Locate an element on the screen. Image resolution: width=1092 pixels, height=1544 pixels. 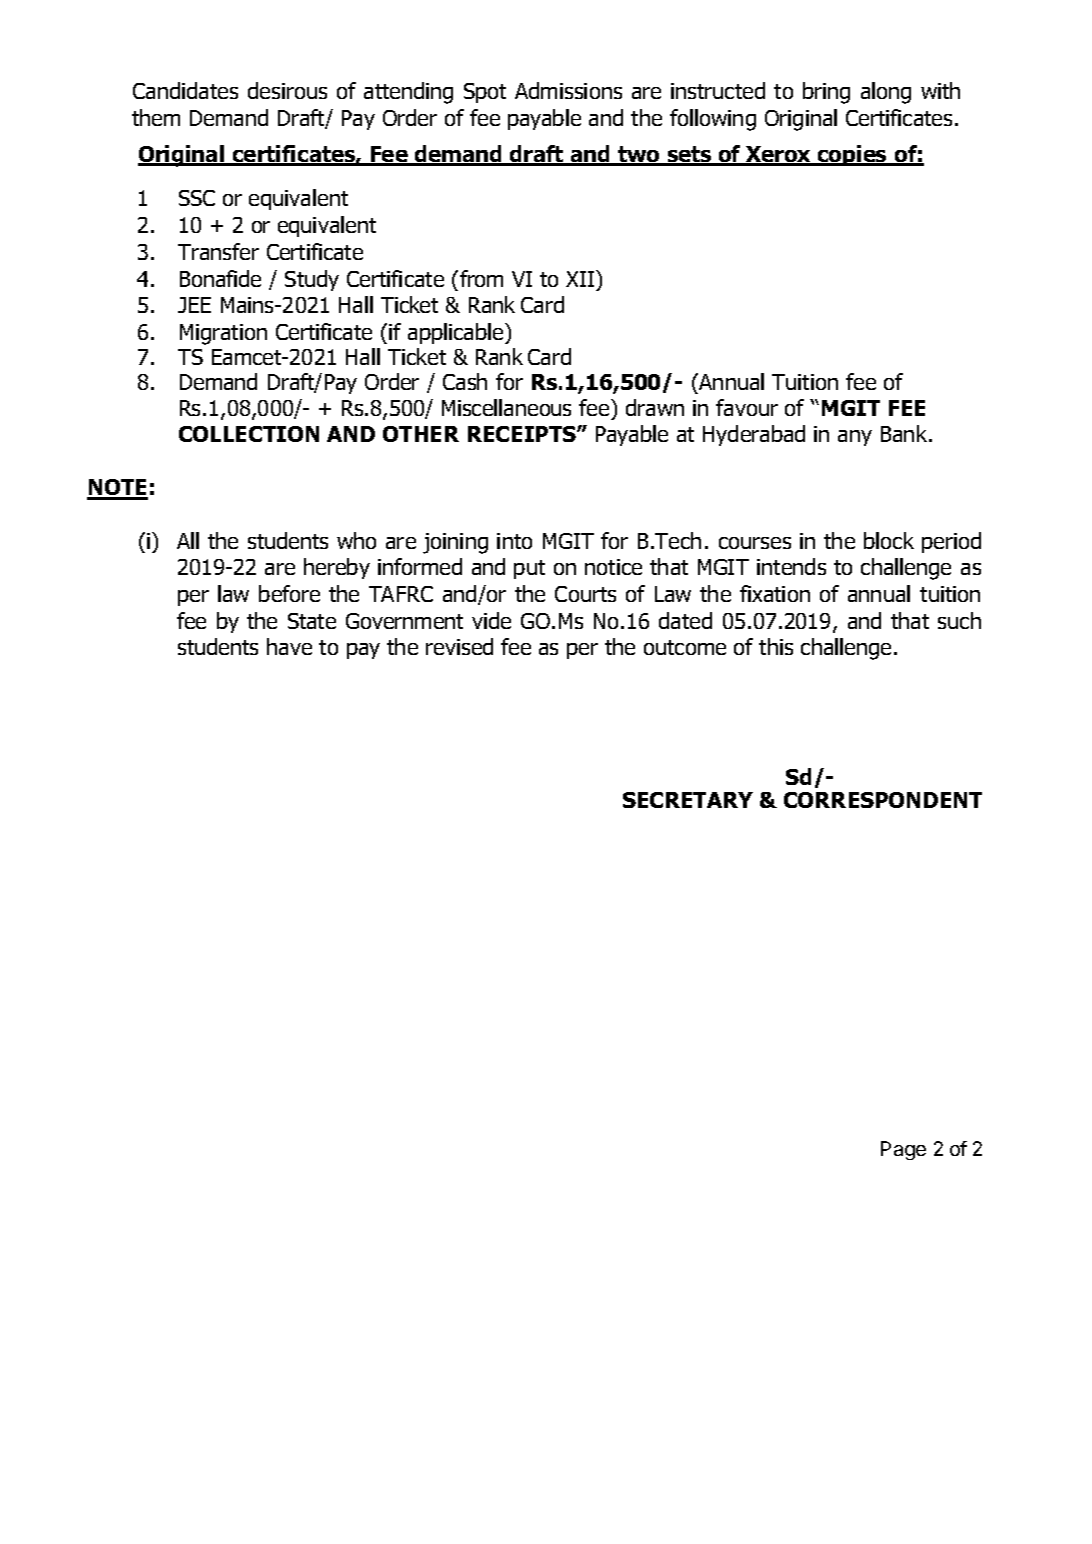
Admissions is located at coordinates (568, 90).
